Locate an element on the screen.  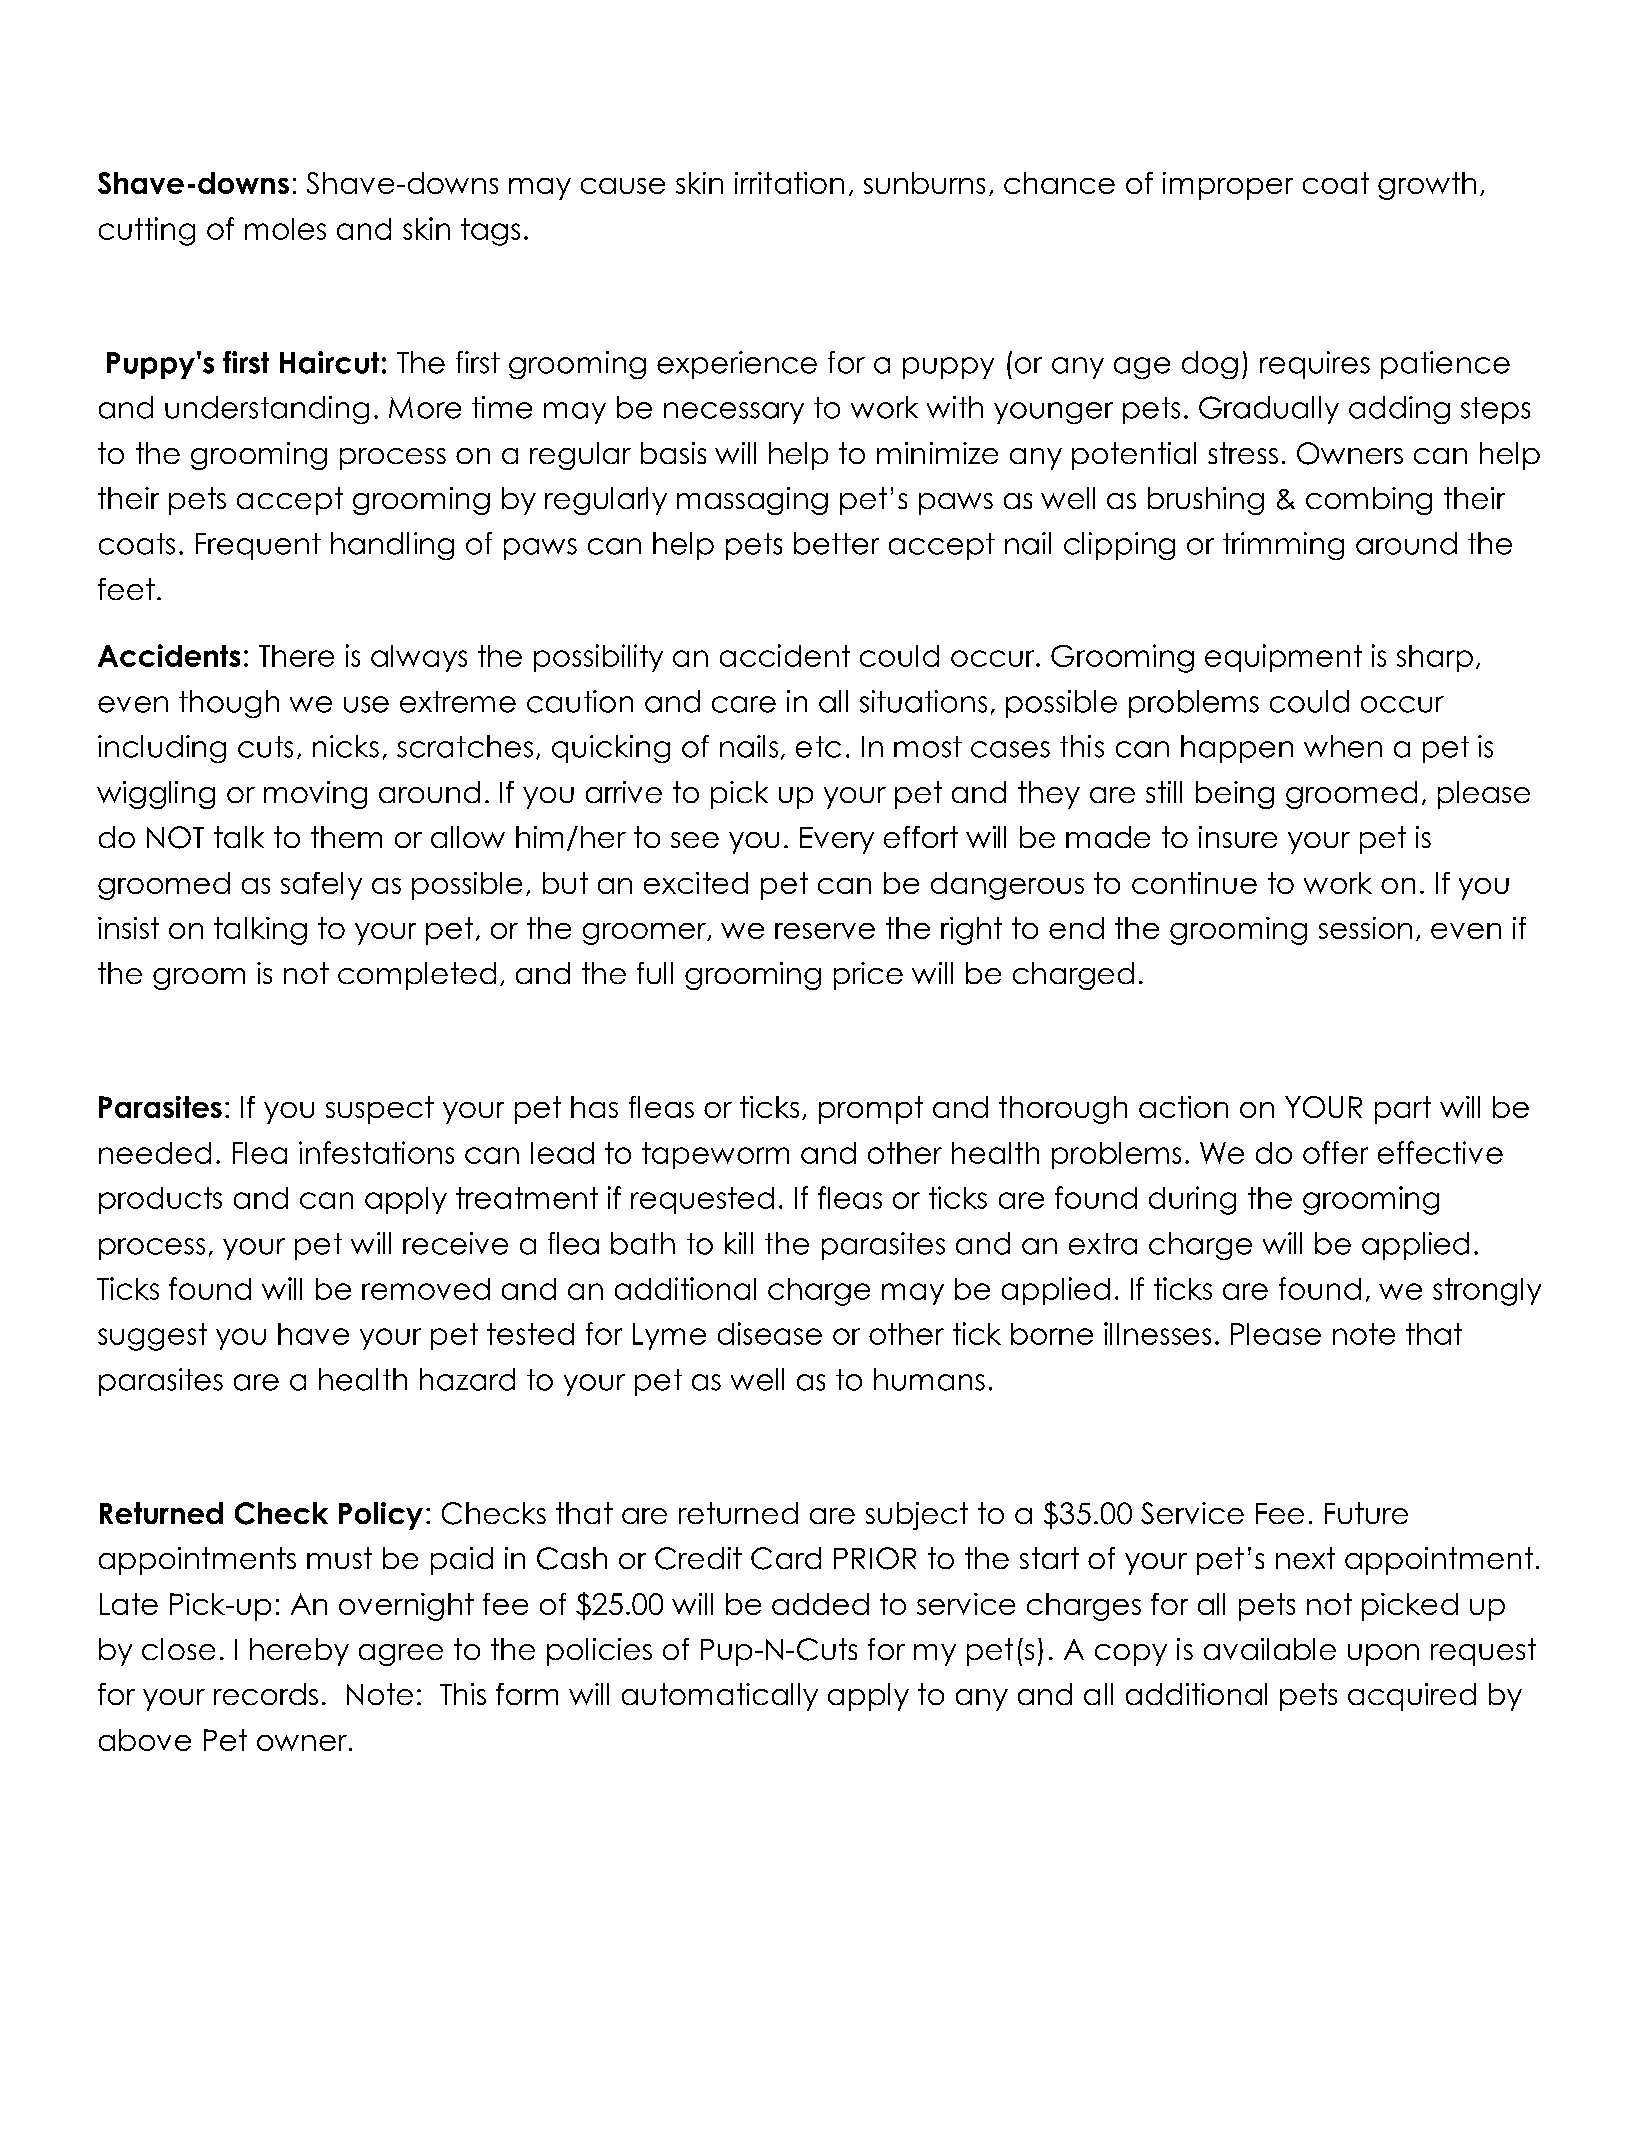
irritation is located at coordinates (789, 183).
